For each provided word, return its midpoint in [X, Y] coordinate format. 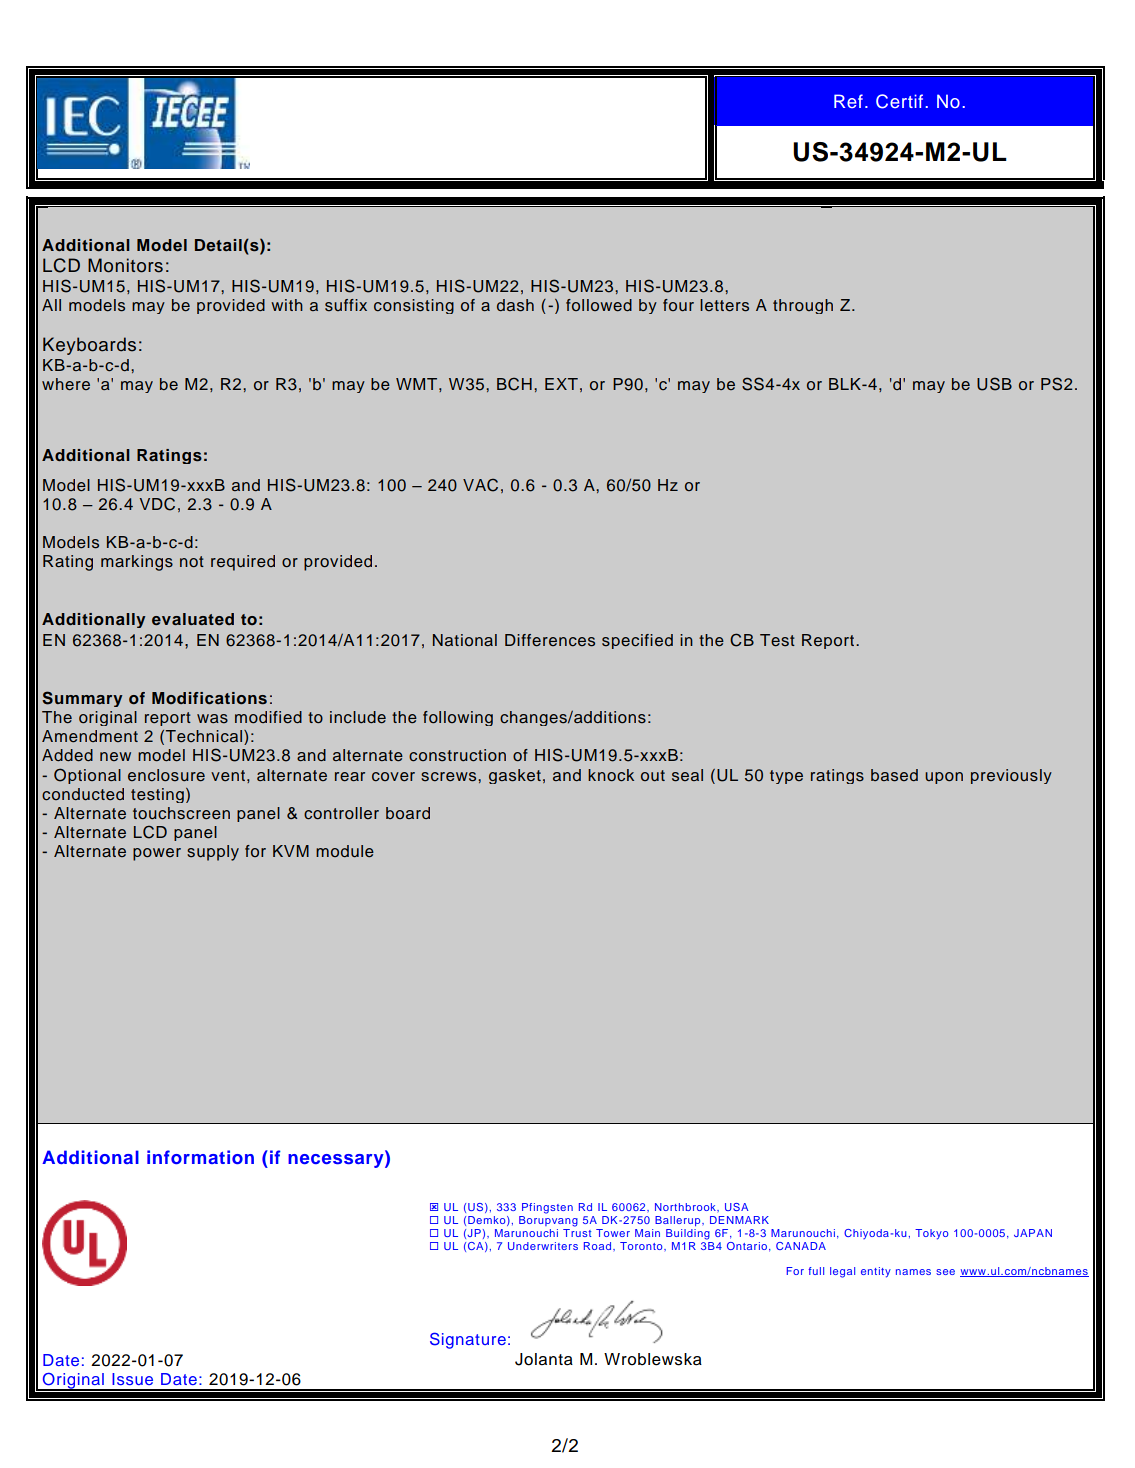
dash [515, 305]
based [894, 775]
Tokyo [932, 1234]
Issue [132, 1379]
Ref [848, 101]
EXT [561, 384]
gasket [515, 776]
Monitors [125, 265]
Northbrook [686, 1207]
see [945, 1272]
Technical [205, 737]
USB [994, 384]
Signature [468, 1340]
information [200, 1157]
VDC [157, 504]
